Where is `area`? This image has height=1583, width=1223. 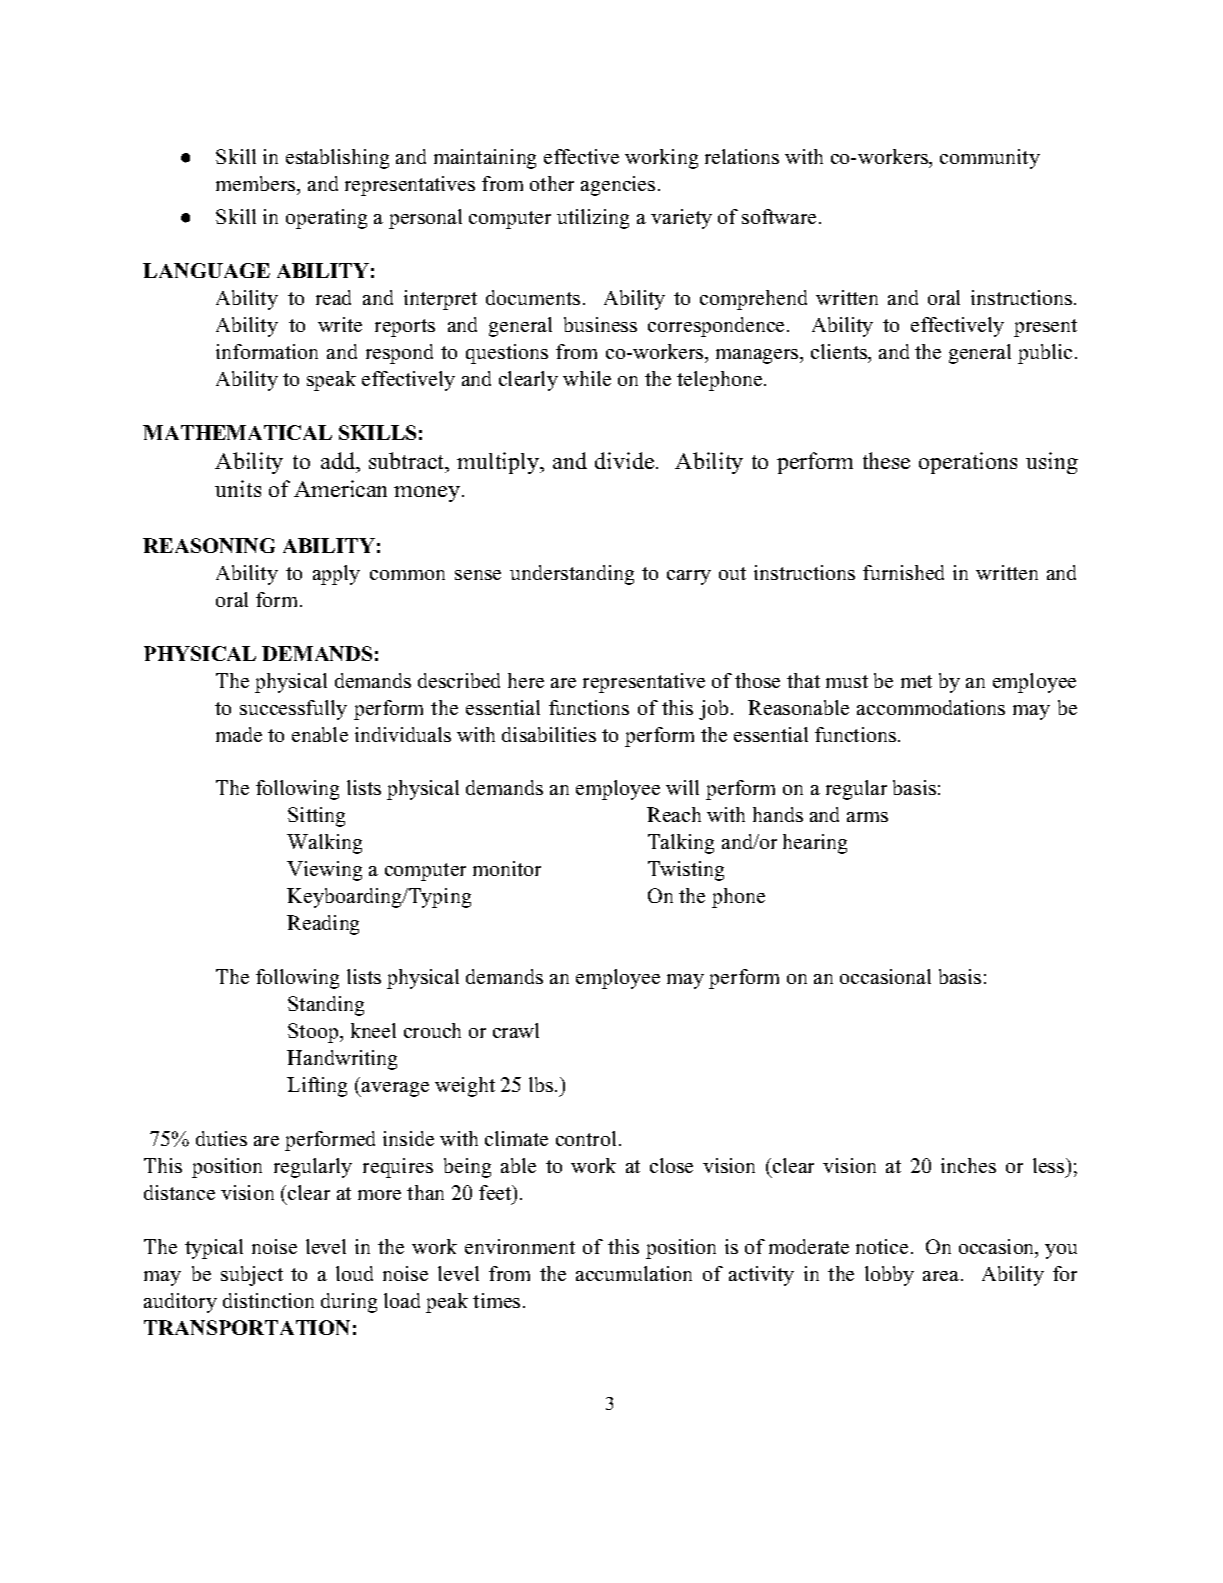 area is located at coordinates (942, 1276).
